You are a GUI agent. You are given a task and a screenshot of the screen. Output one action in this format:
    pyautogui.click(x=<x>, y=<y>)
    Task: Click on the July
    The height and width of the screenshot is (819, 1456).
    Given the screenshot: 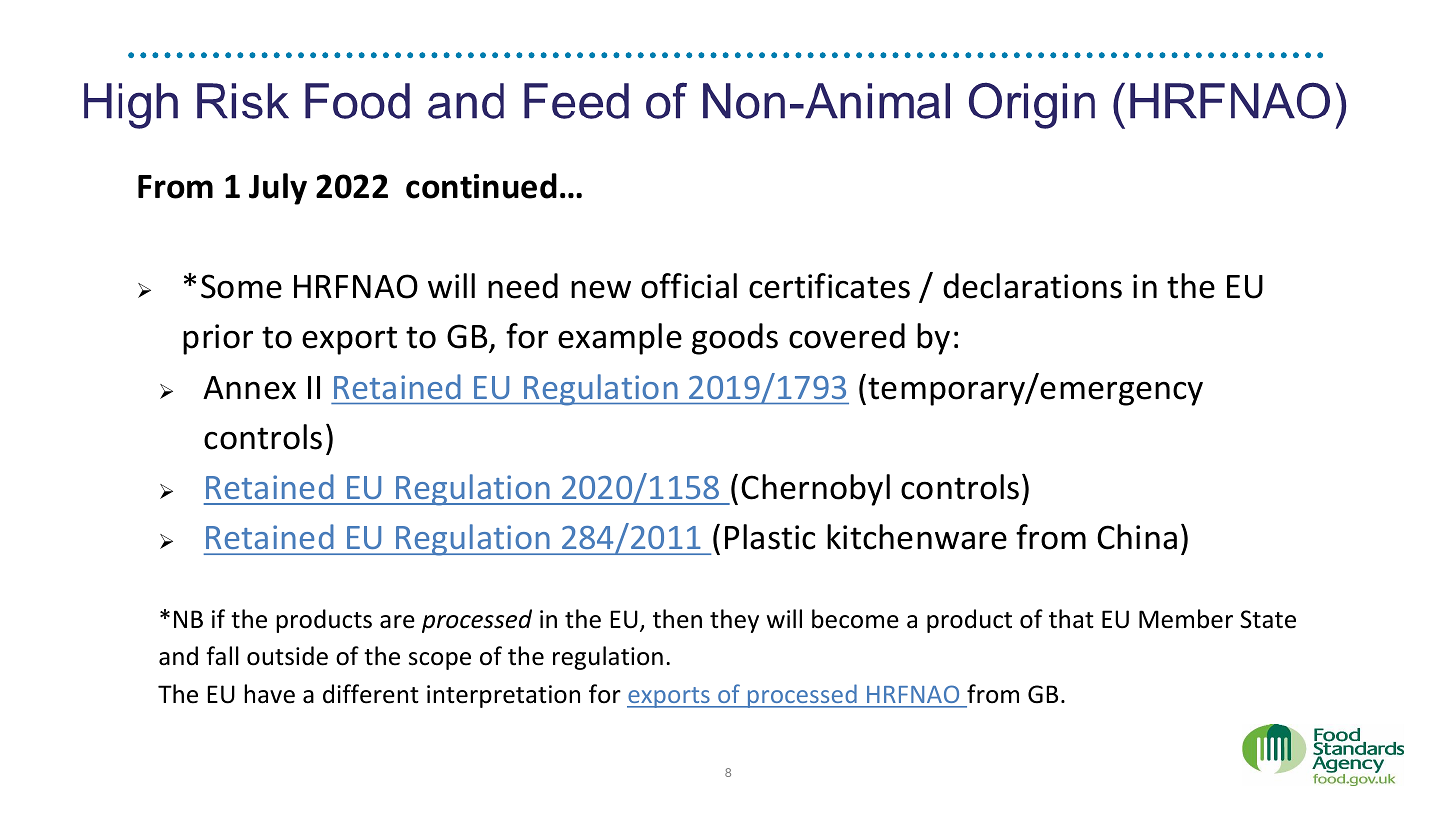 What is the action you would take?
    pyautogui.click(x=278, y=189)
